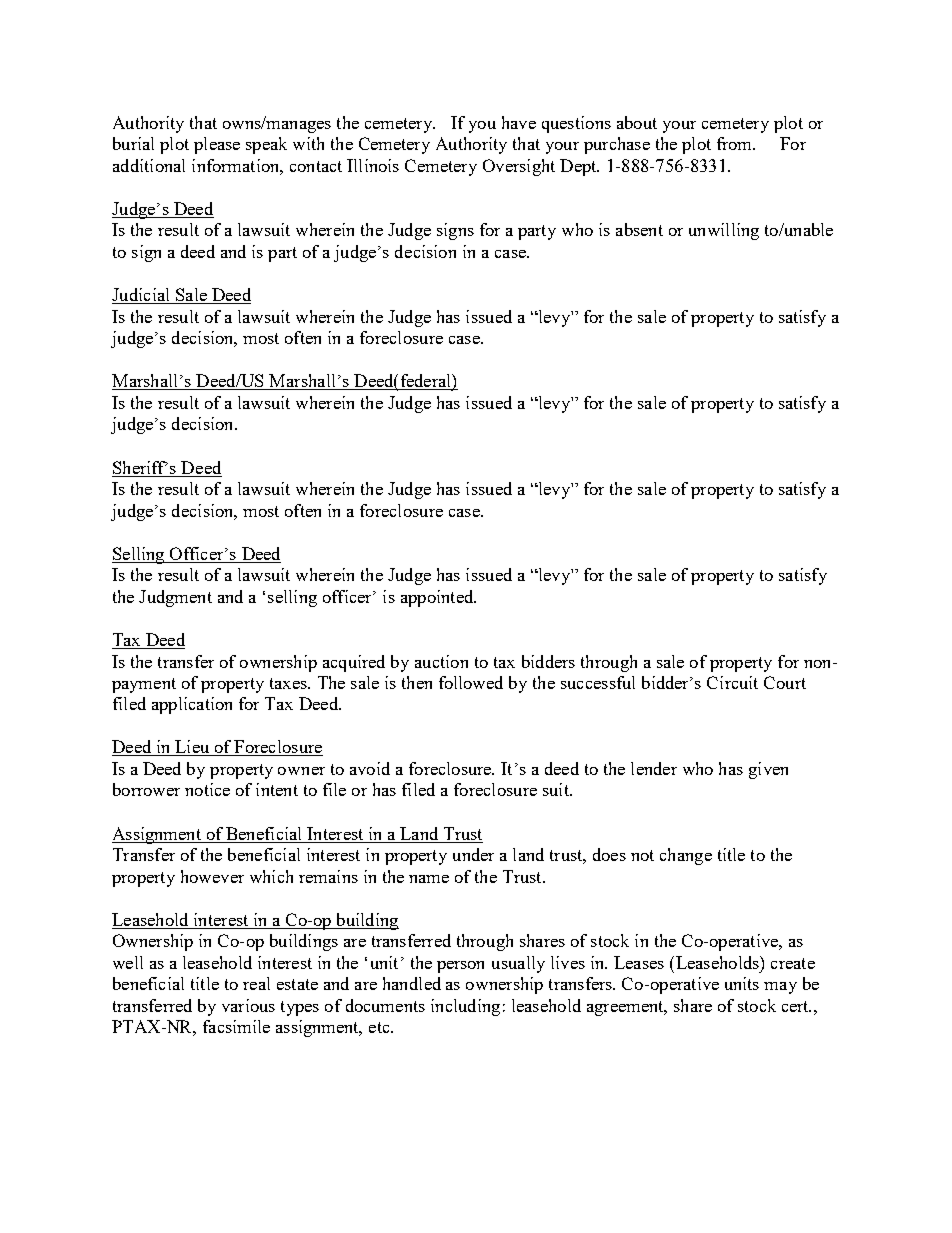 The image size is (952, 1233). What do you see at coordinates (732, 682) in the image?
I see `Circuit` at bounding box center [732, 682].
